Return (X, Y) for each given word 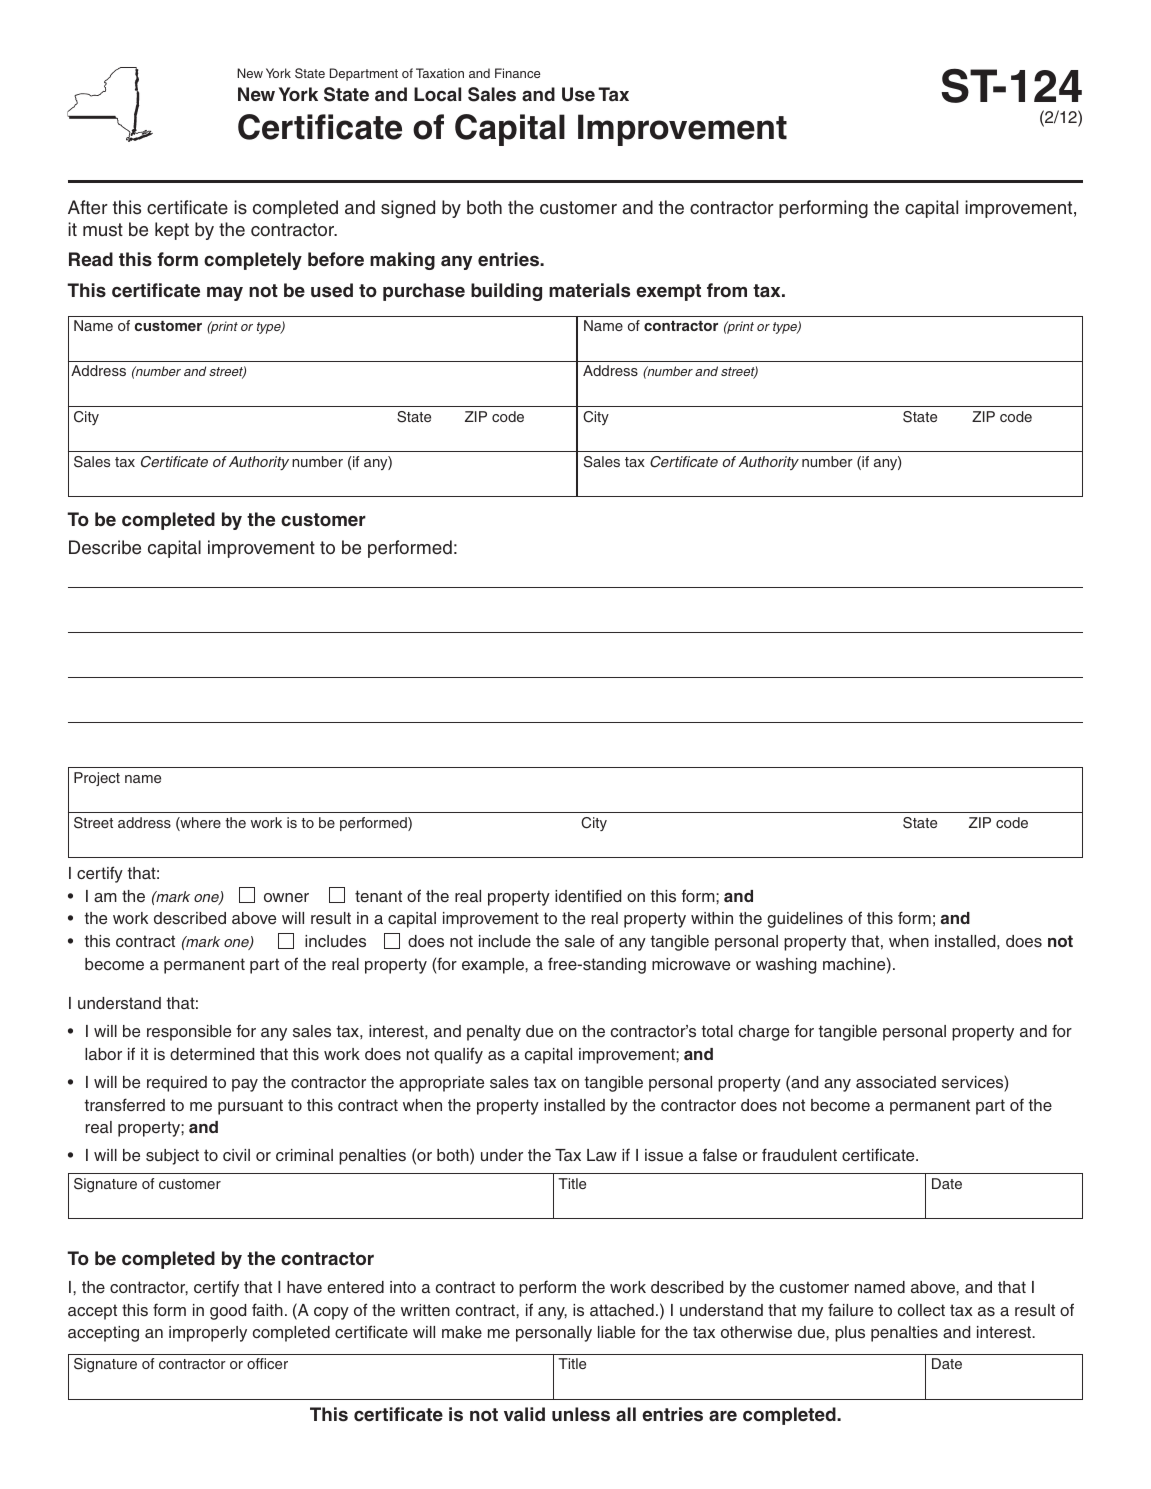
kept (172, 231)
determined (212, 1054)
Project (97, 779)
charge (764, 1033)
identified (588, 896)
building (506, 292)
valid (524, 1414)
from (727, 290)
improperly (208, 1334)
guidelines (805, 920)
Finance (517, 73)
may (225, 293)
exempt (668, 292)
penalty (494, 1033)
